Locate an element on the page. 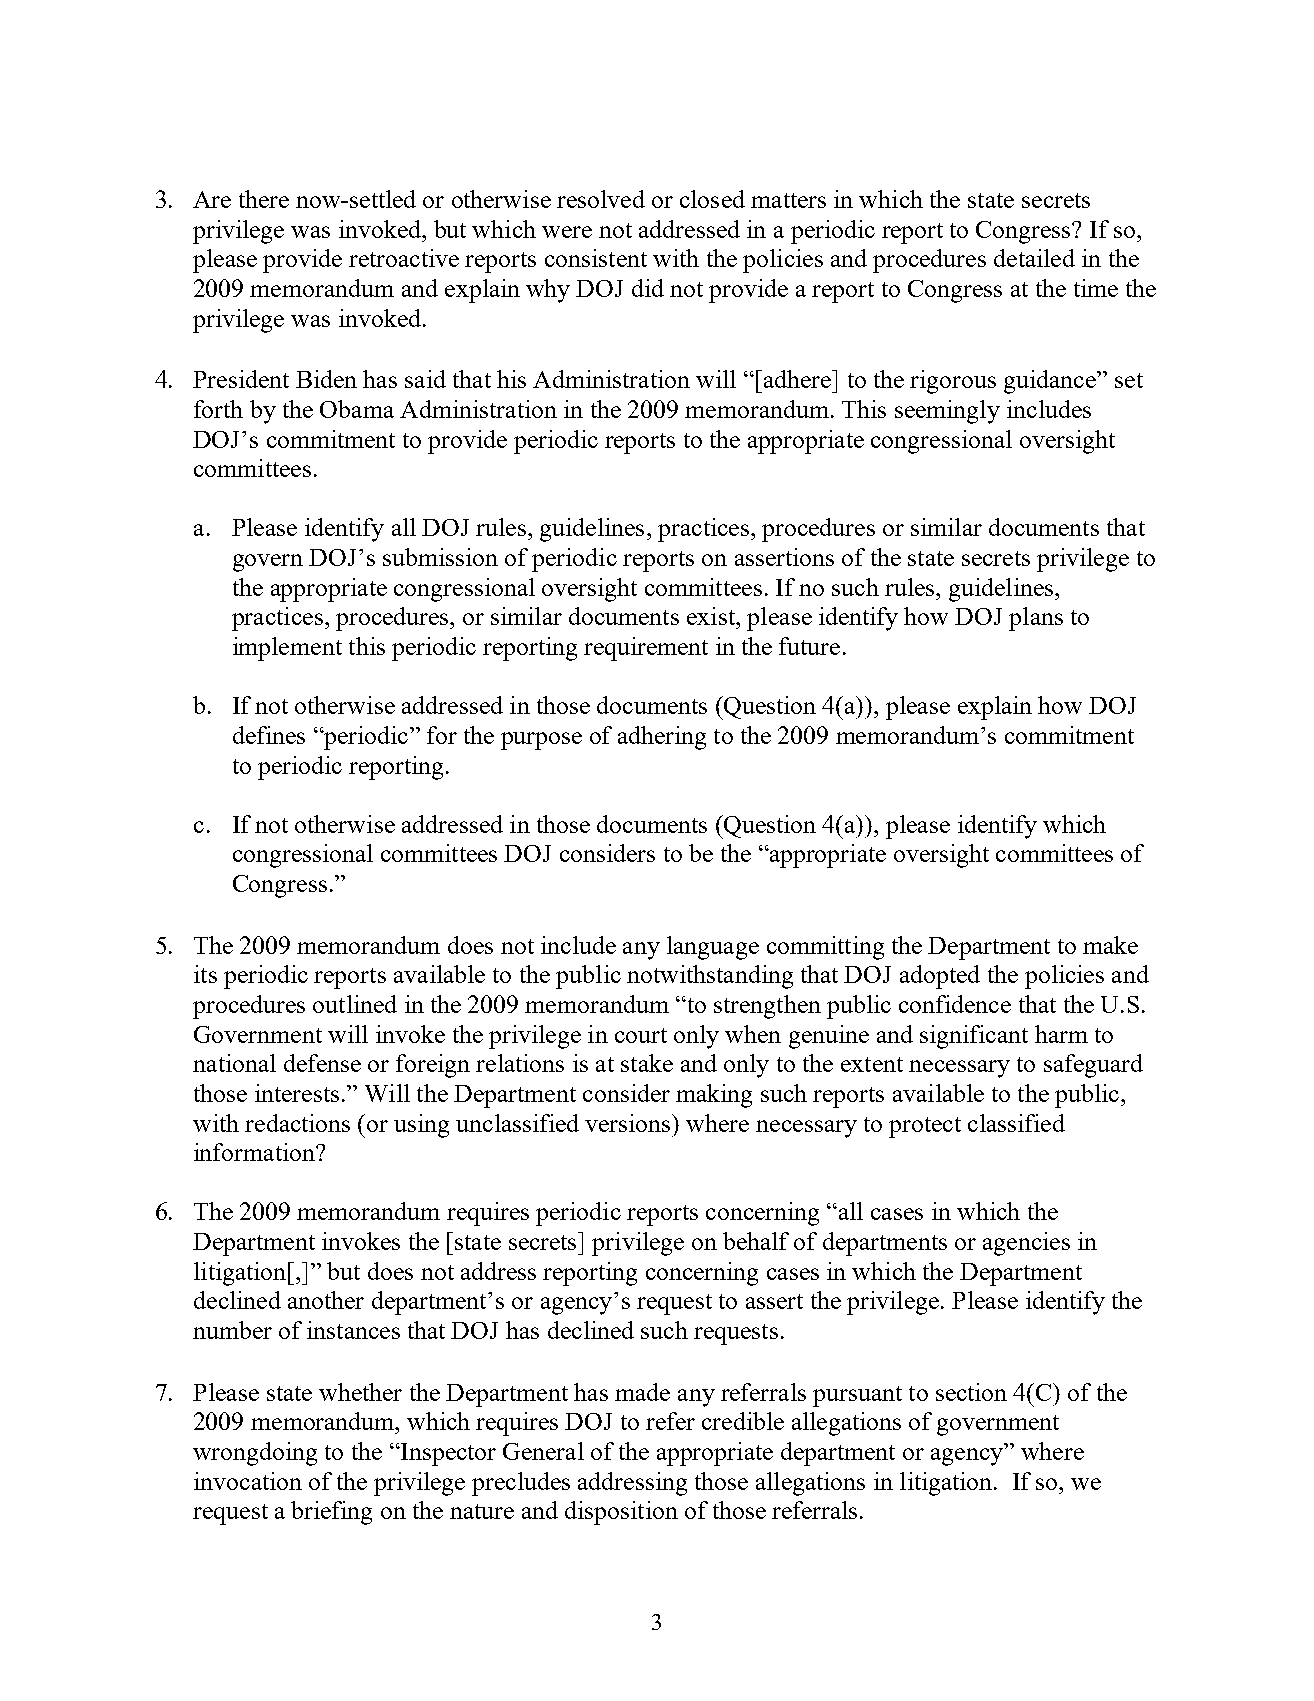 The image size is (1314, 1701). plans is located at coordinates (1036, 619).
